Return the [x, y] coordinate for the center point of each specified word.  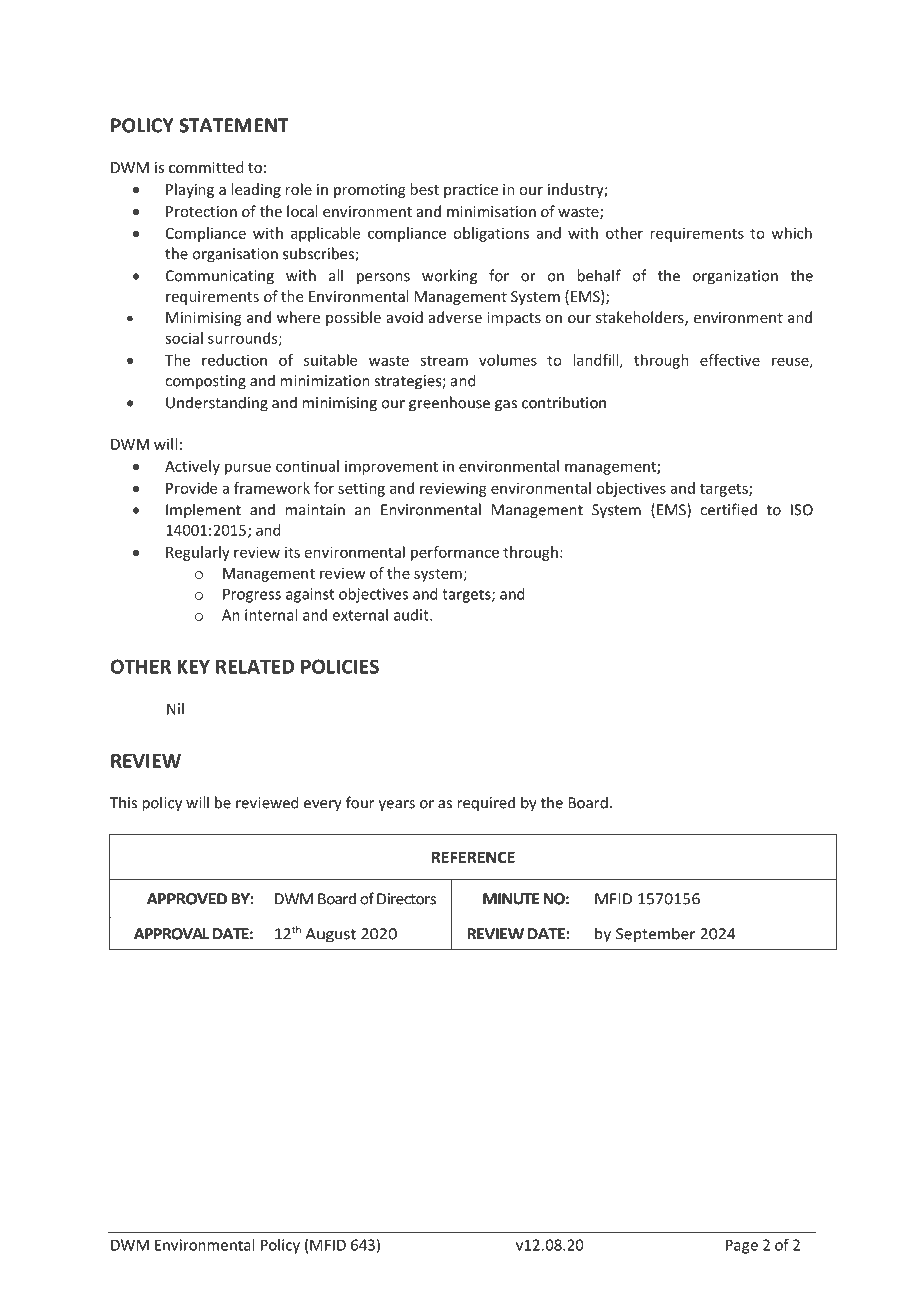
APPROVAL [172, 934]
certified [728, 509]
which [792, 233]
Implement [203, 511]
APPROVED [187, 899]
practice [471, 191]
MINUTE [511, 899]
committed [206, 167]
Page [742, 1247]
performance [455, 553]
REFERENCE [473, 857]
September [655, 935]
